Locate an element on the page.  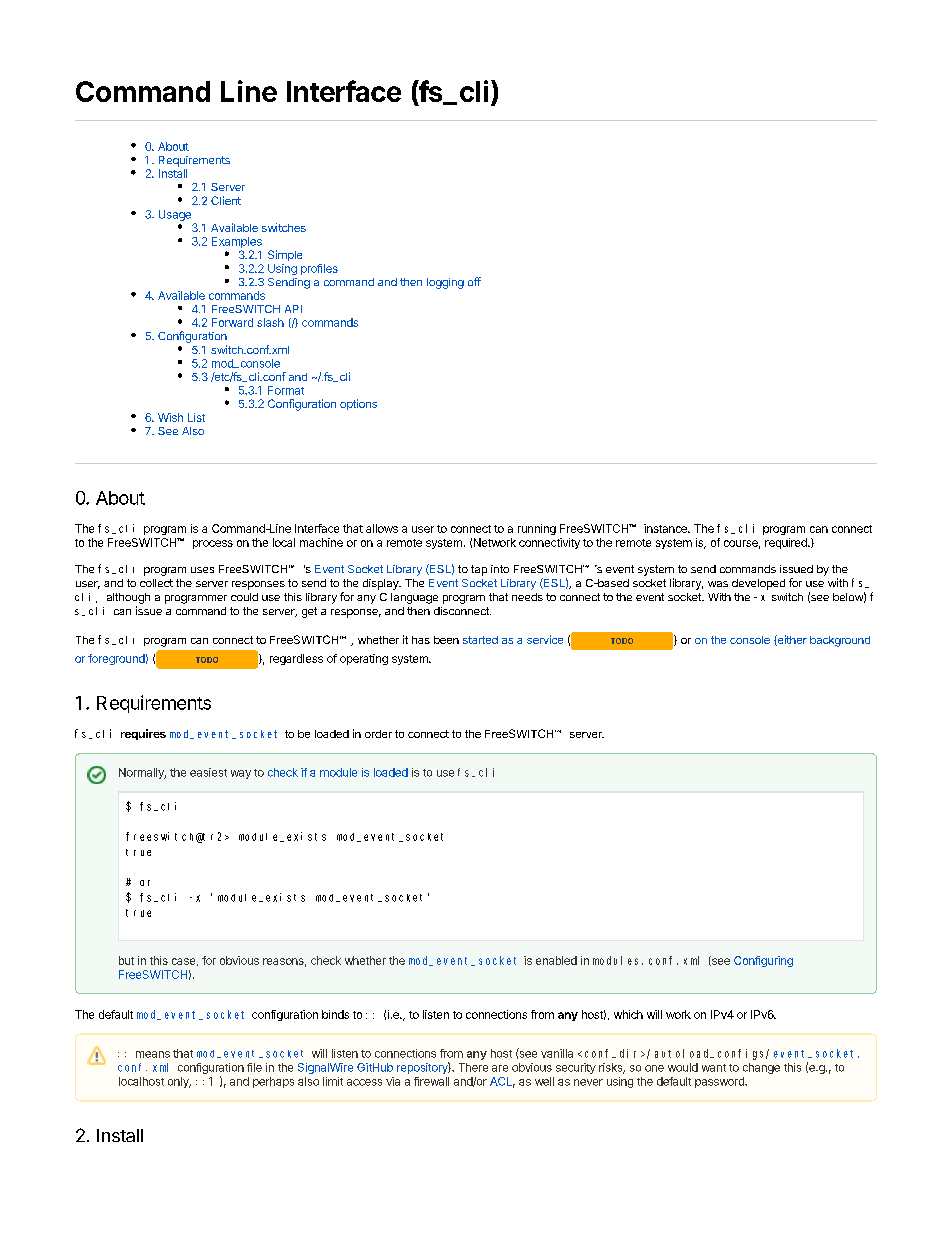
background is located at coordinates (840, 641).
